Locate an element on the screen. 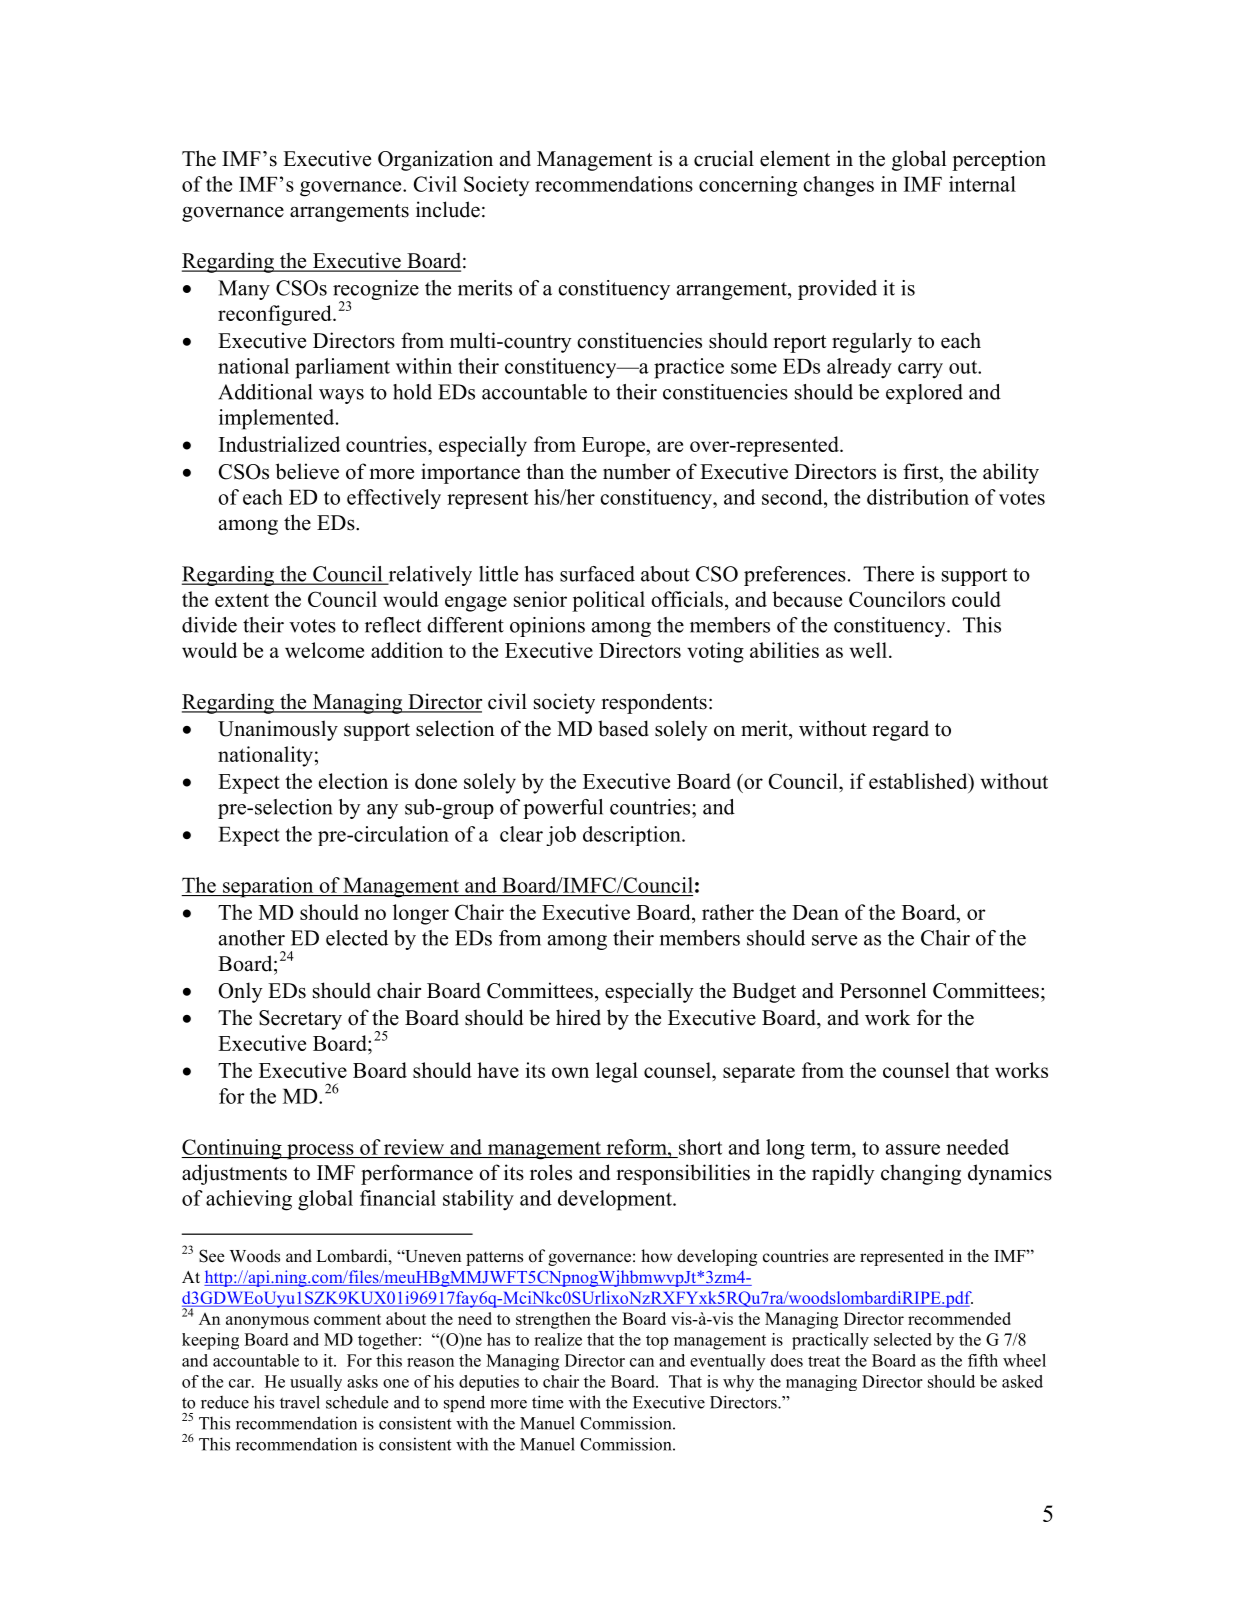  can is located at coordinates (642, 1362).
